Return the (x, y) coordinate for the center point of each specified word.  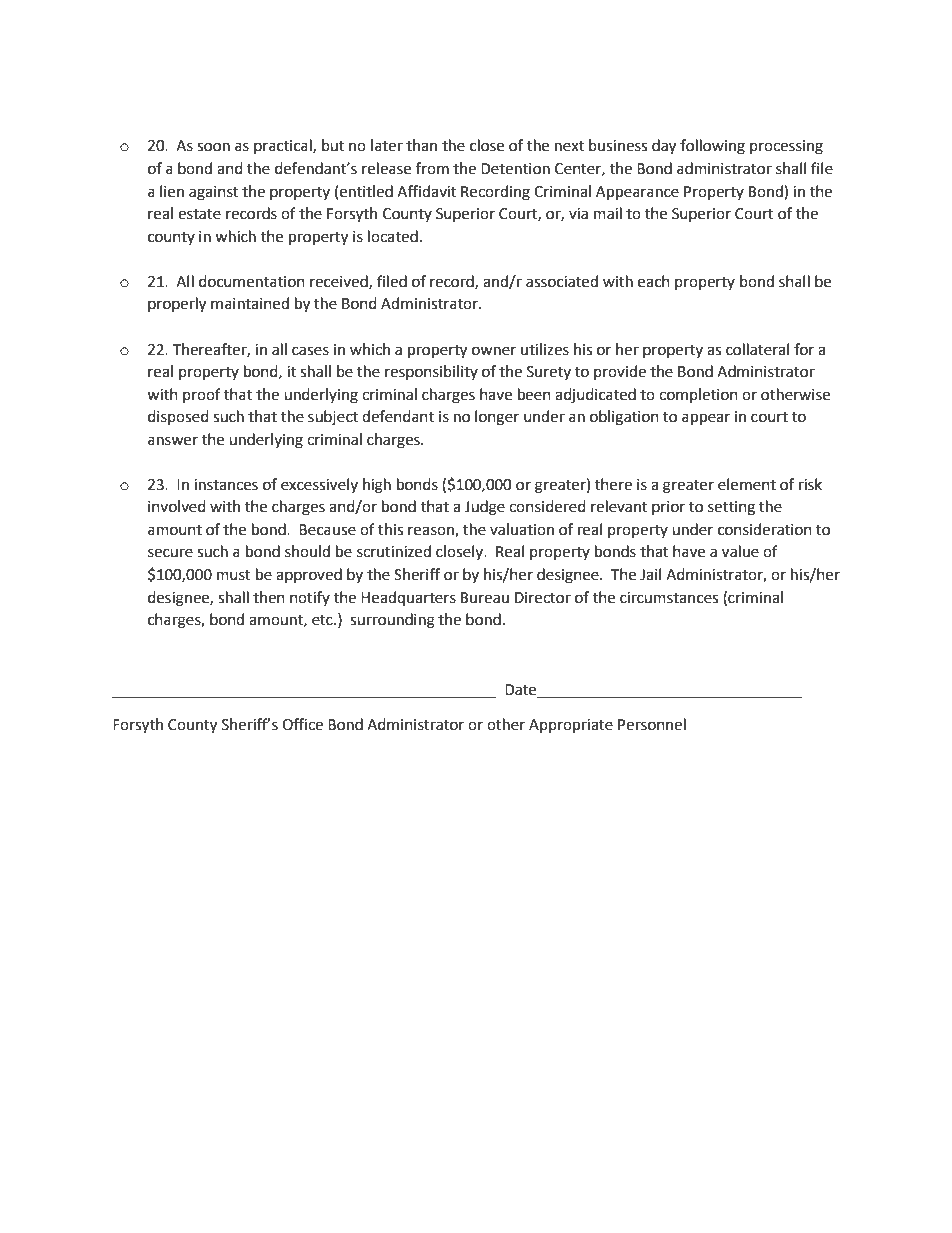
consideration (765, 529)
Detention (515, 169)
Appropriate (571, 726)
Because (327, 530)
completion (698, 395)
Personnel (652, 724)
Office (302, 724)
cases (310, 351)
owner (494, 351)
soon (213, 147)
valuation (522, 529)
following (712, 147)
